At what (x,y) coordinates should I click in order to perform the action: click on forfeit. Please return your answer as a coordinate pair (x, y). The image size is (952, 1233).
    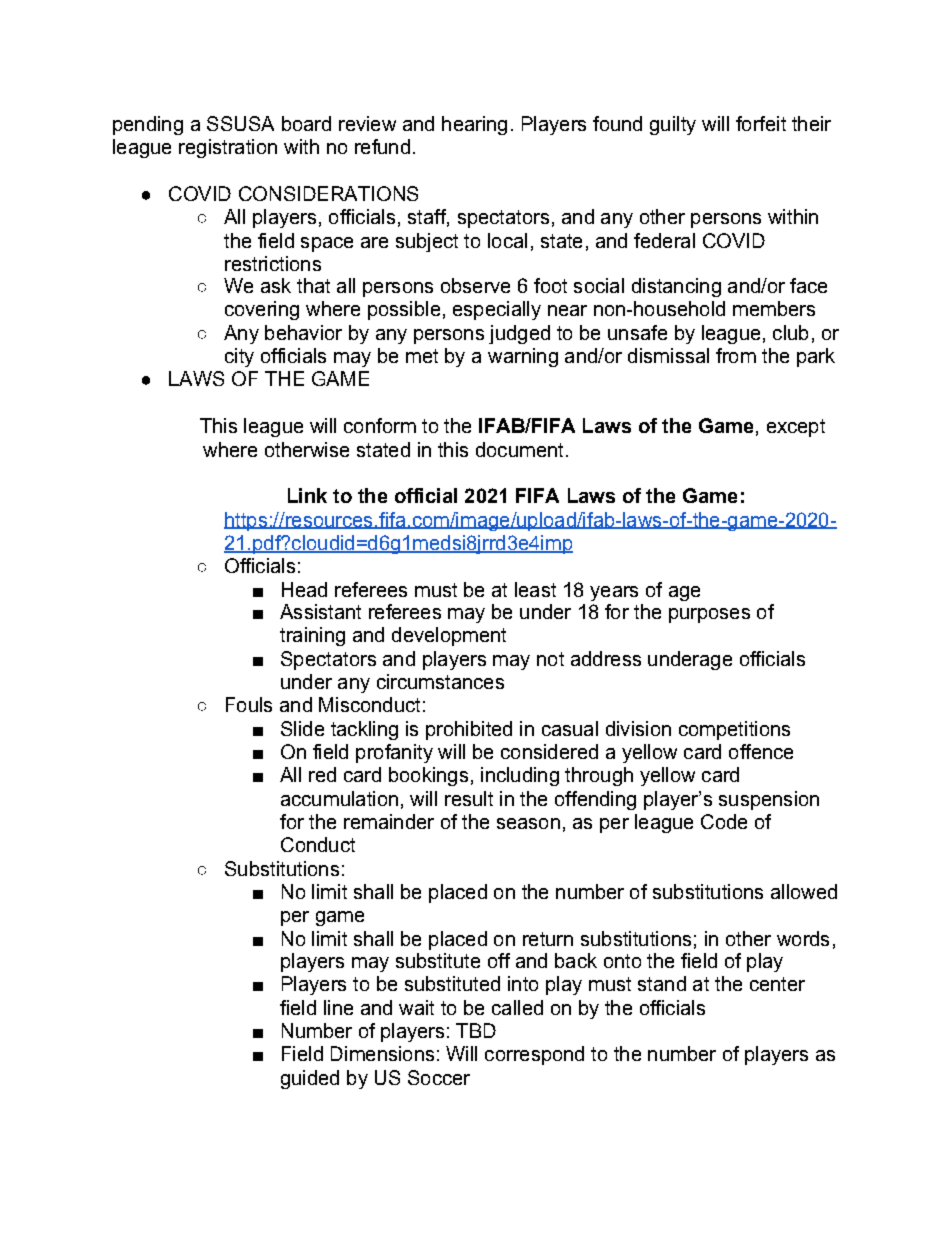
    Looking at the image, I should click on (761, 123).
